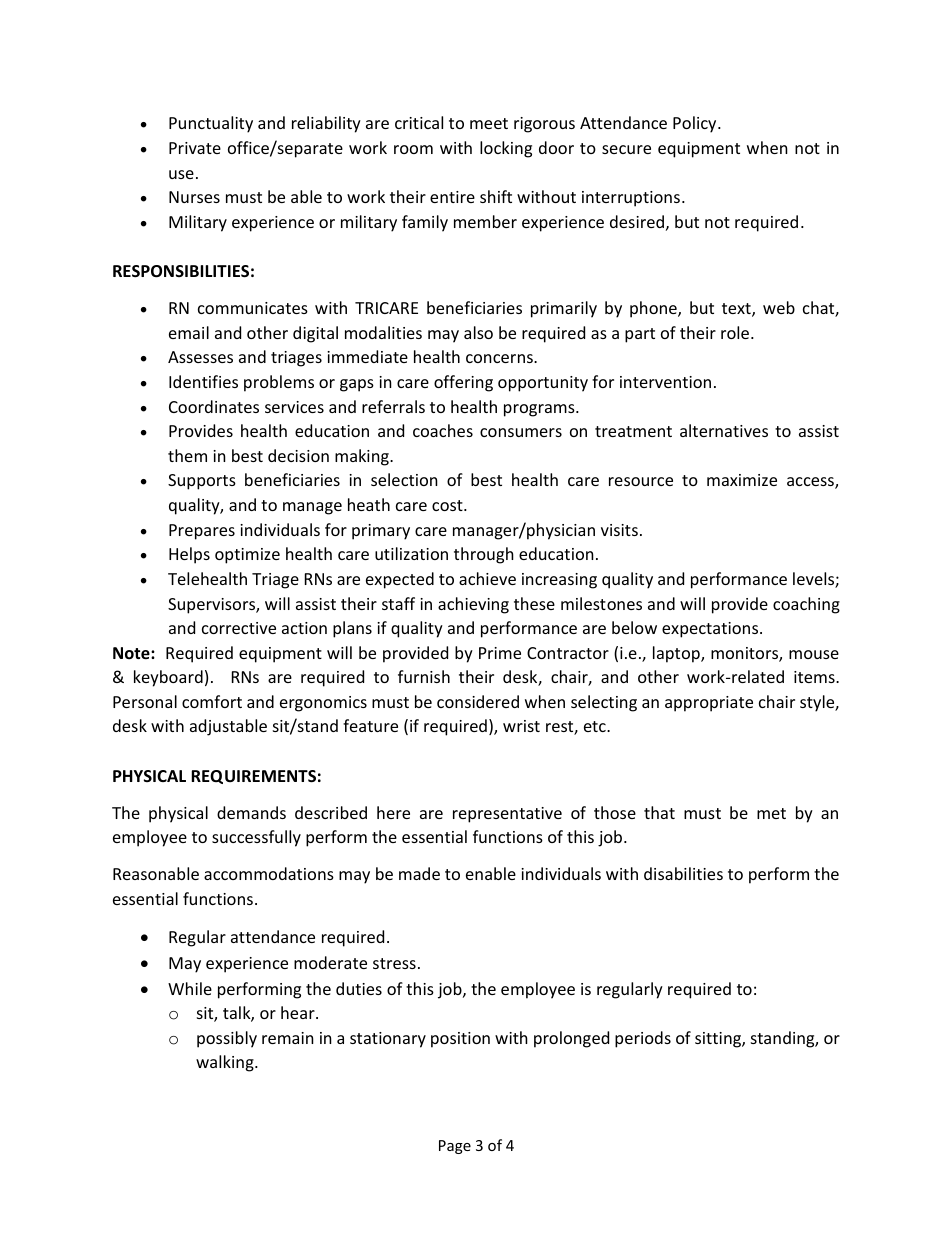 The width and height of the screenshot is (952, 1233). I want to click on Supports, so click(202, 482).
